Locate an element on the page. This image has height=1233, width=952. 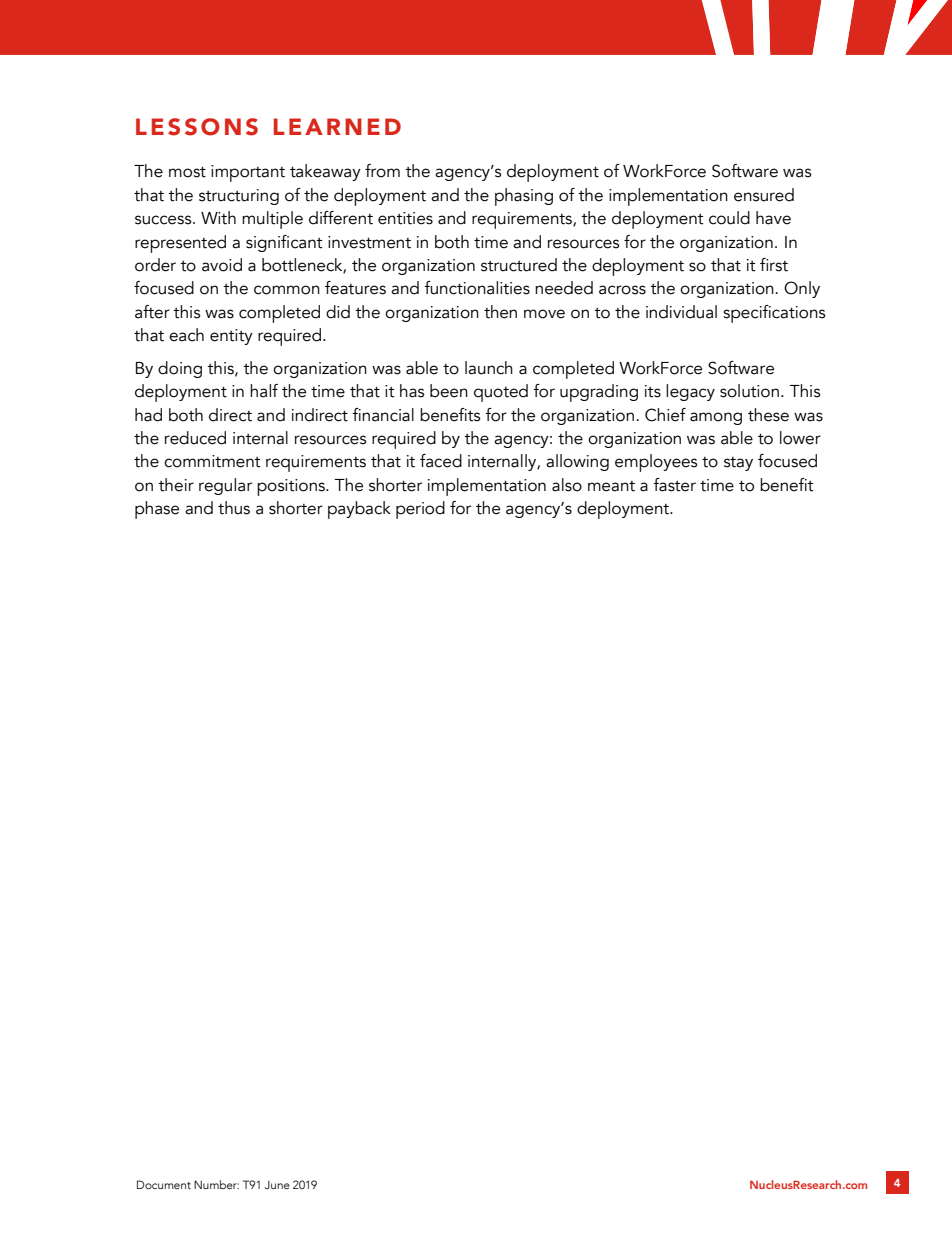
payback is located at coordinates (359, 510).
